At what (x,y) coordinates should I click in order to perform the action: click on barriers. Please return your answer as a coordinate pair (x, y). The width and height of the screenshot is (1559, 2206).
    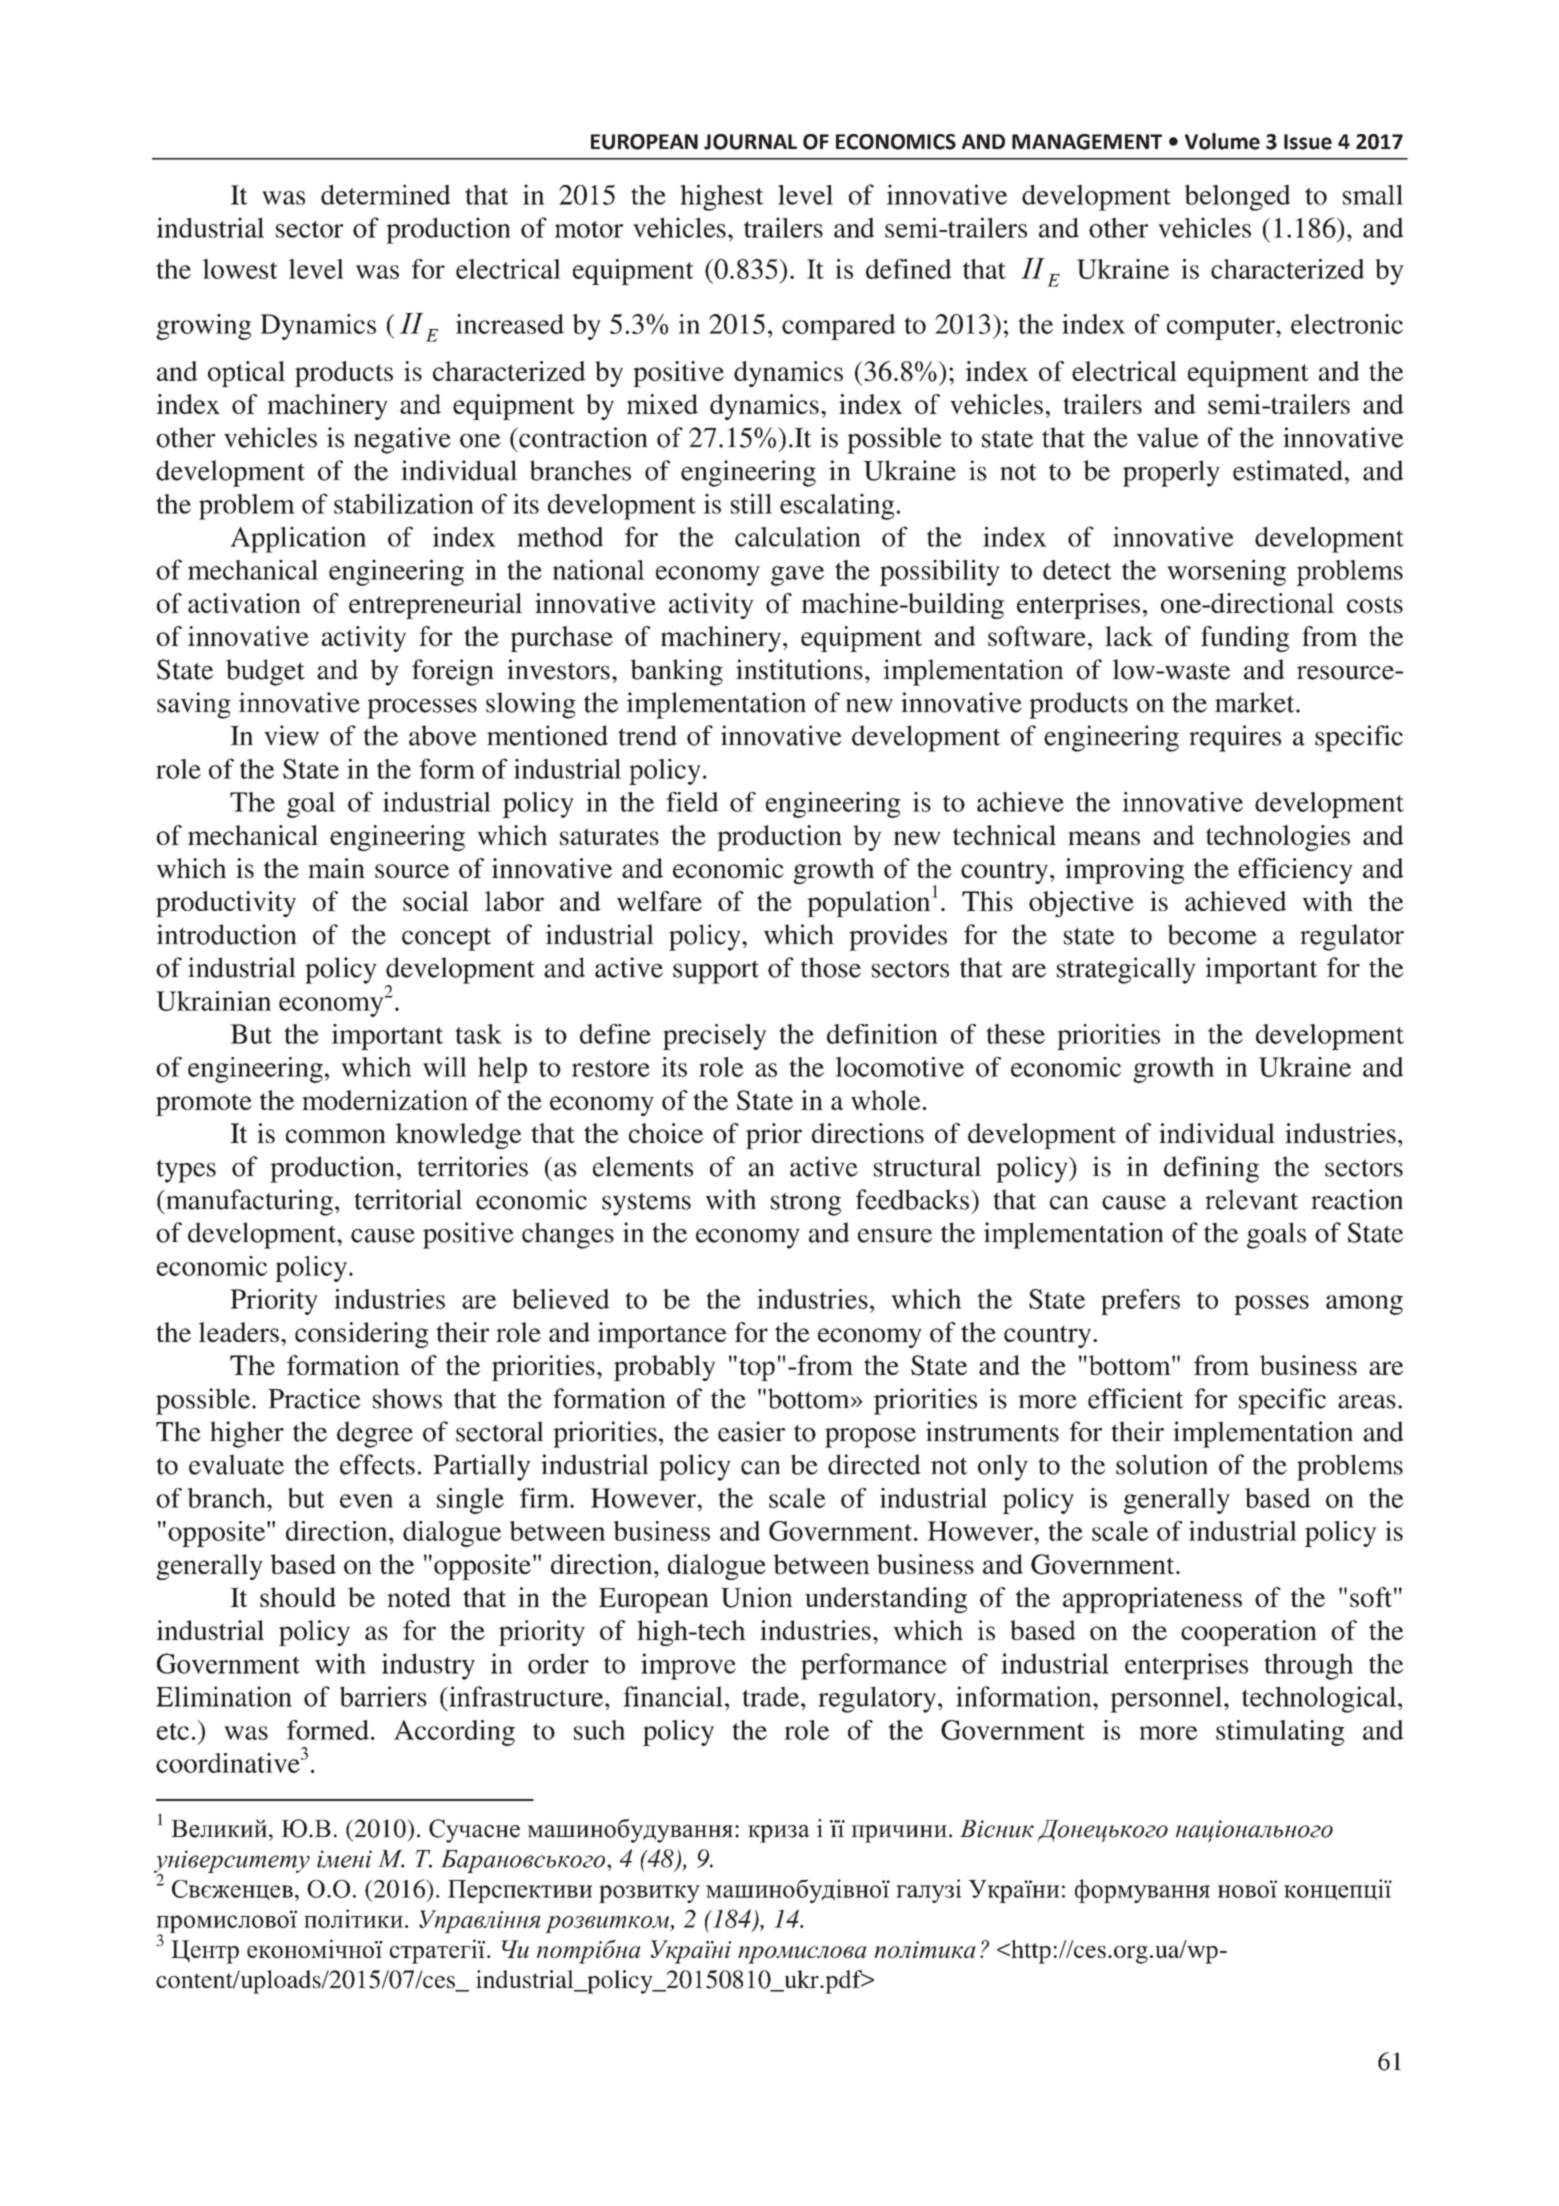
    Looking at the image, I should click on (383, 1696).
